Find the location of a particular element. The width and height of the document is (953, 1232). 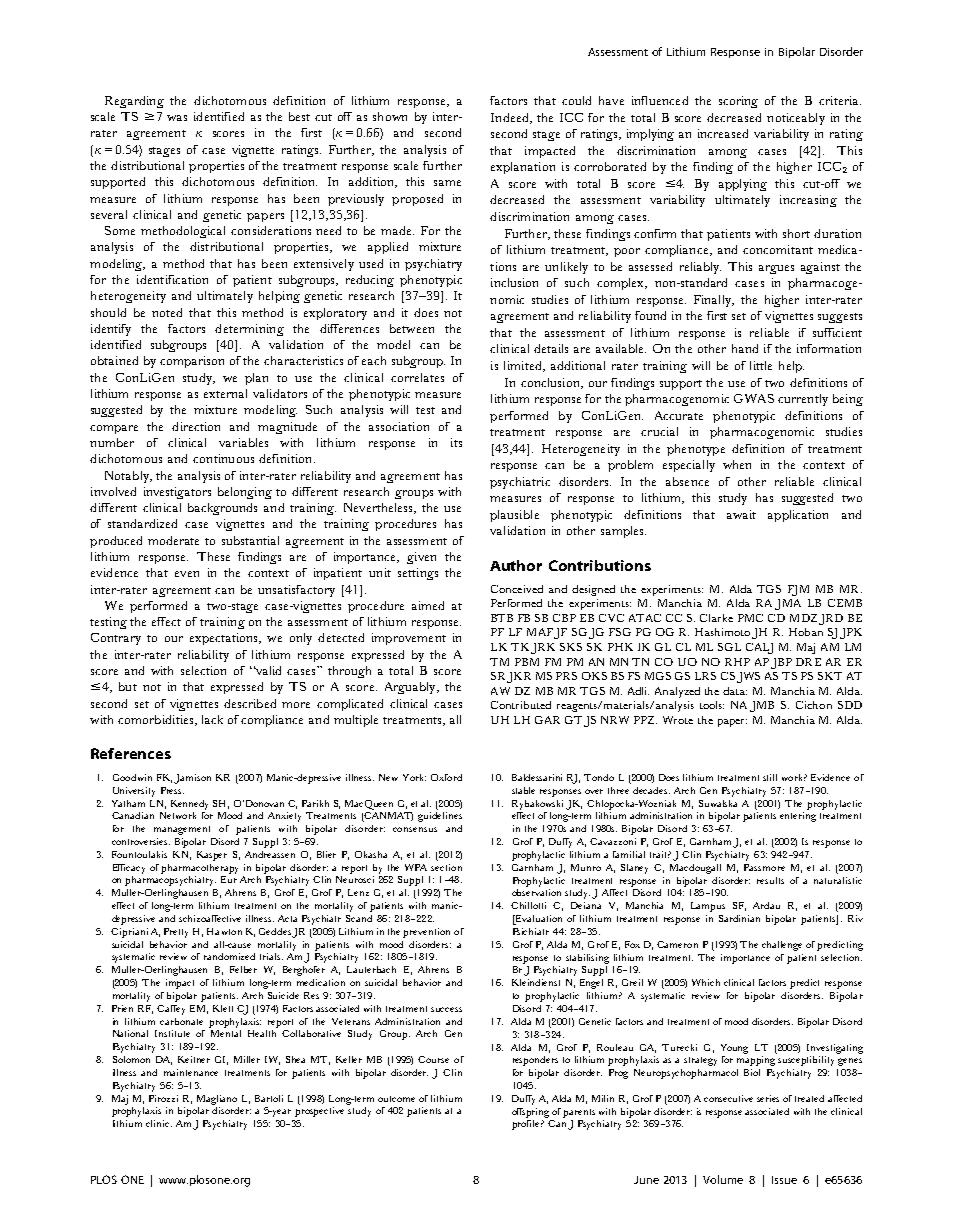

BTB is located at coordinates (502, 618).
